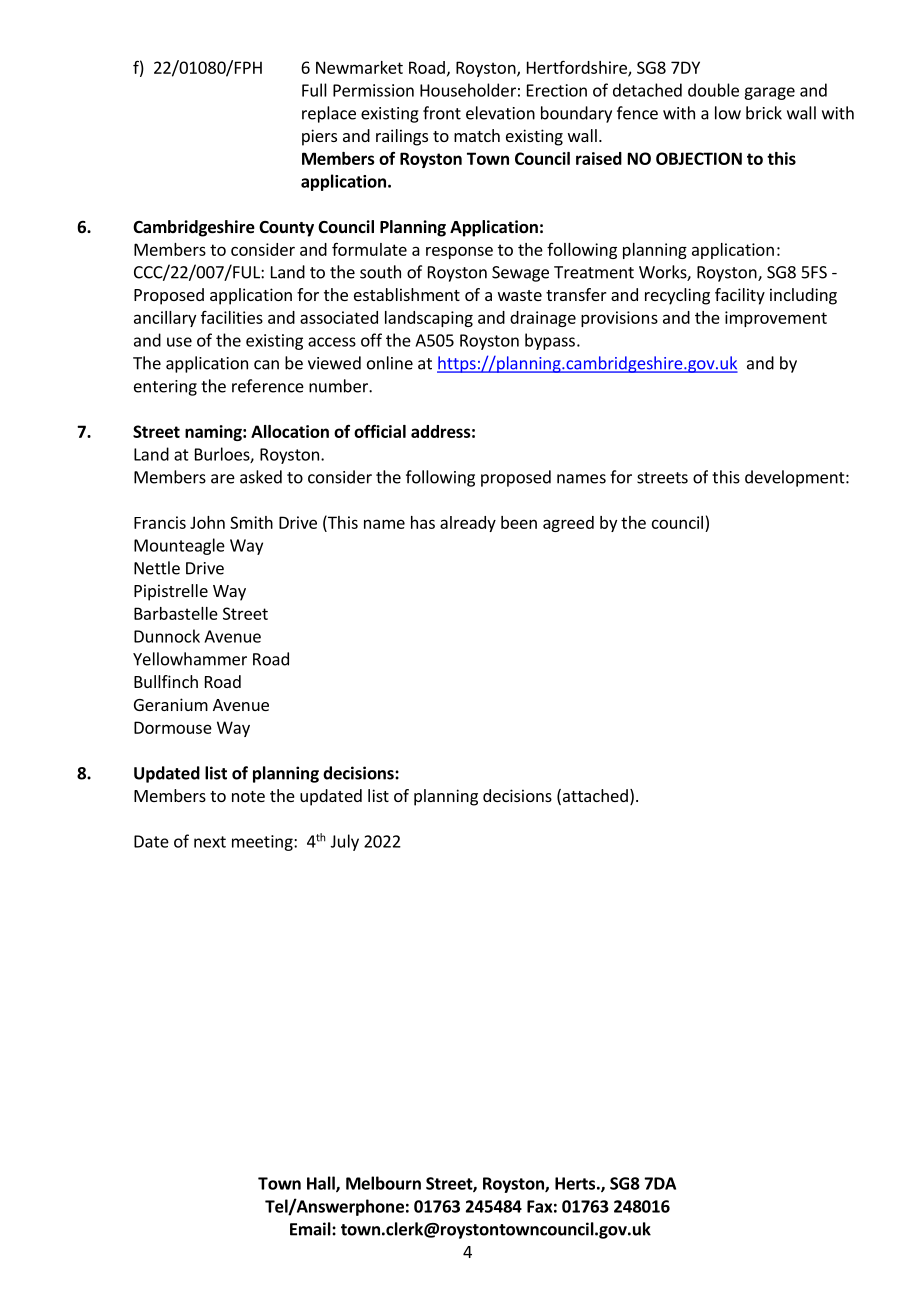 The width and height of the screenshot is (924, 1308). Describe the element at coordinates (223, 479) in the screenshot. I see `are` at that location.
